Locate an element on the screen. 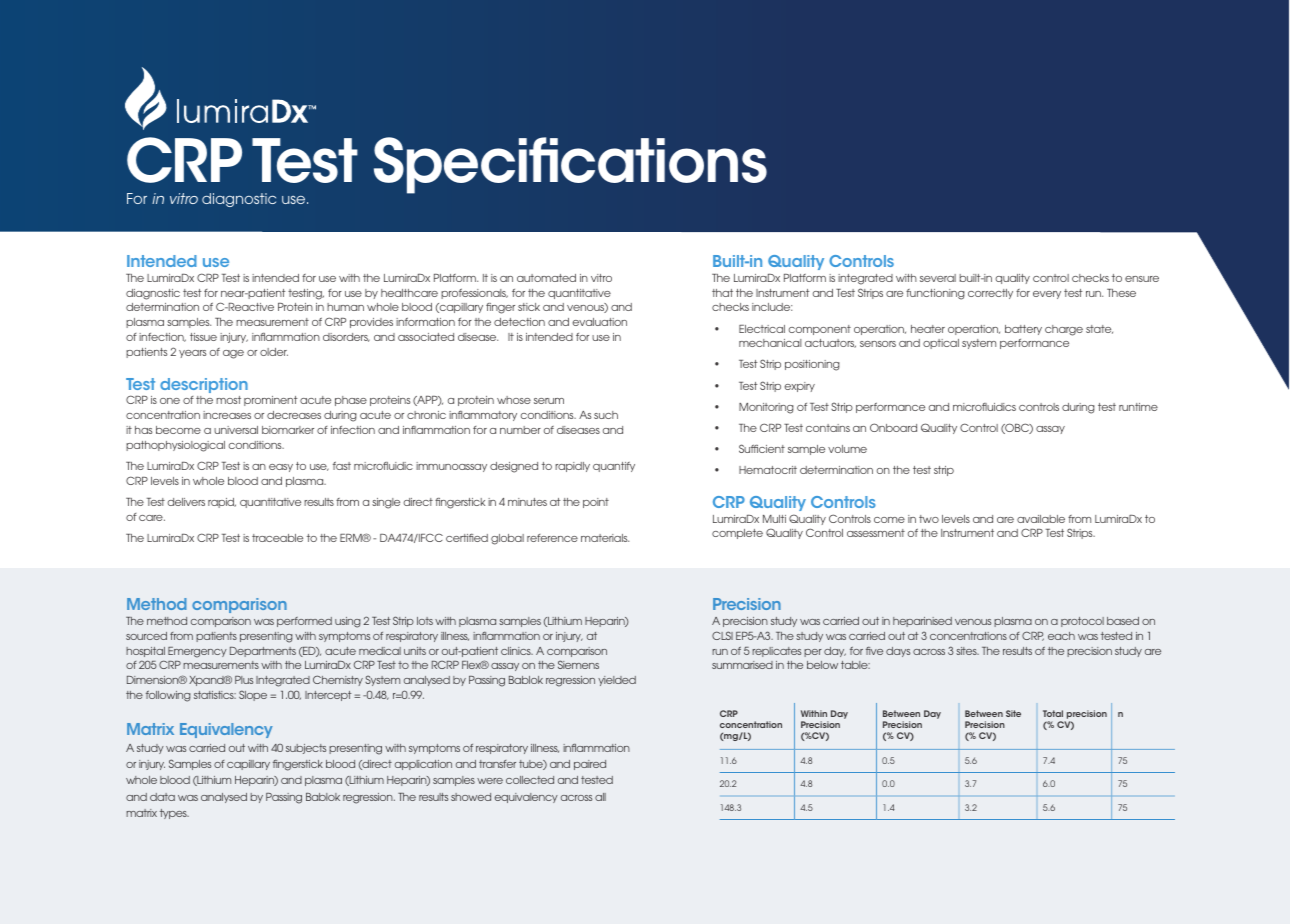  easy is located at coordinates (281, 468).
